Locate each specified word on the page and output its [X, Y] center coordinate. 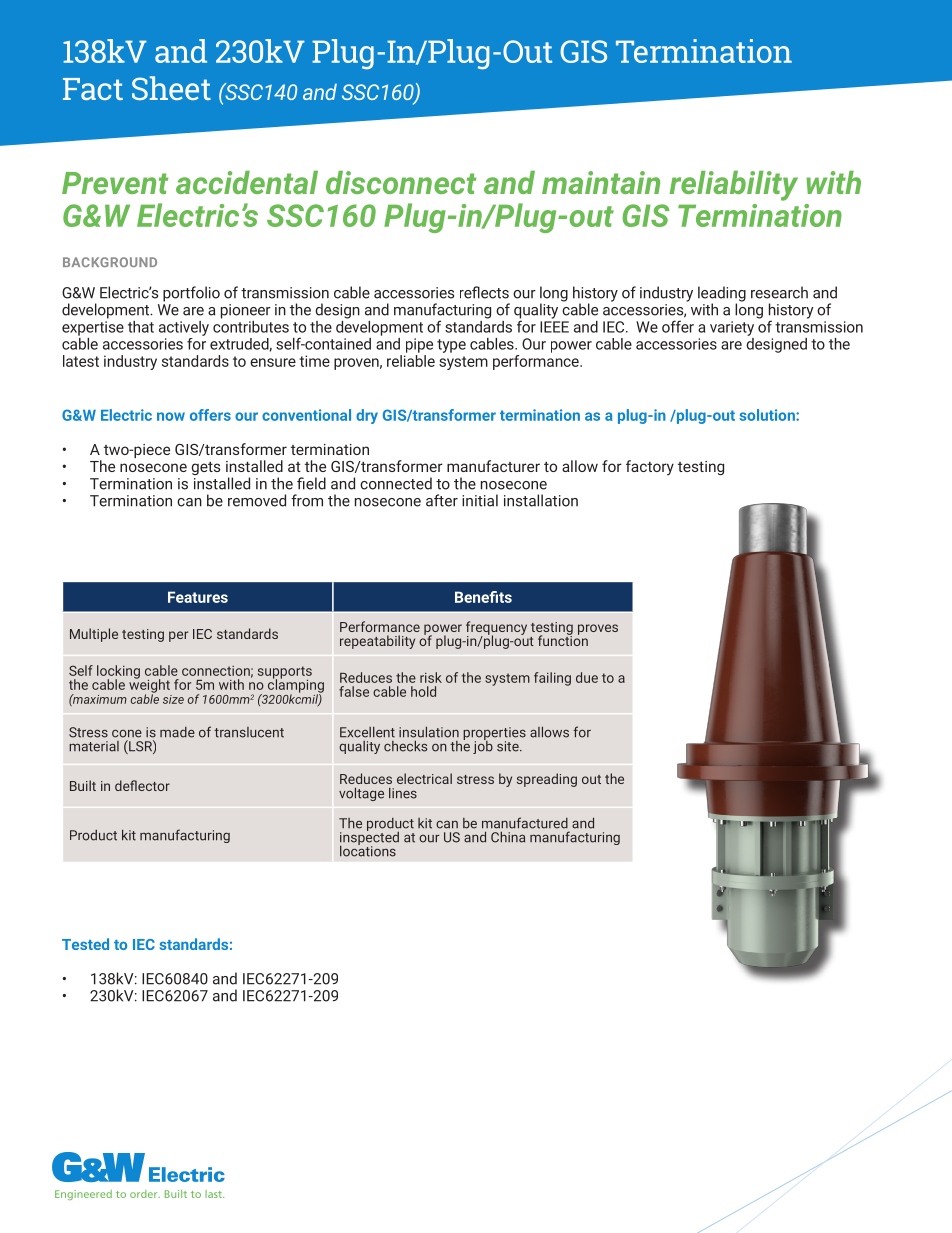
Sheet [171, 88]
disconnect [401, 182]
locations [368, 850]
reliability [734, 186]
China [508, 837]
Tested [85, 944]
